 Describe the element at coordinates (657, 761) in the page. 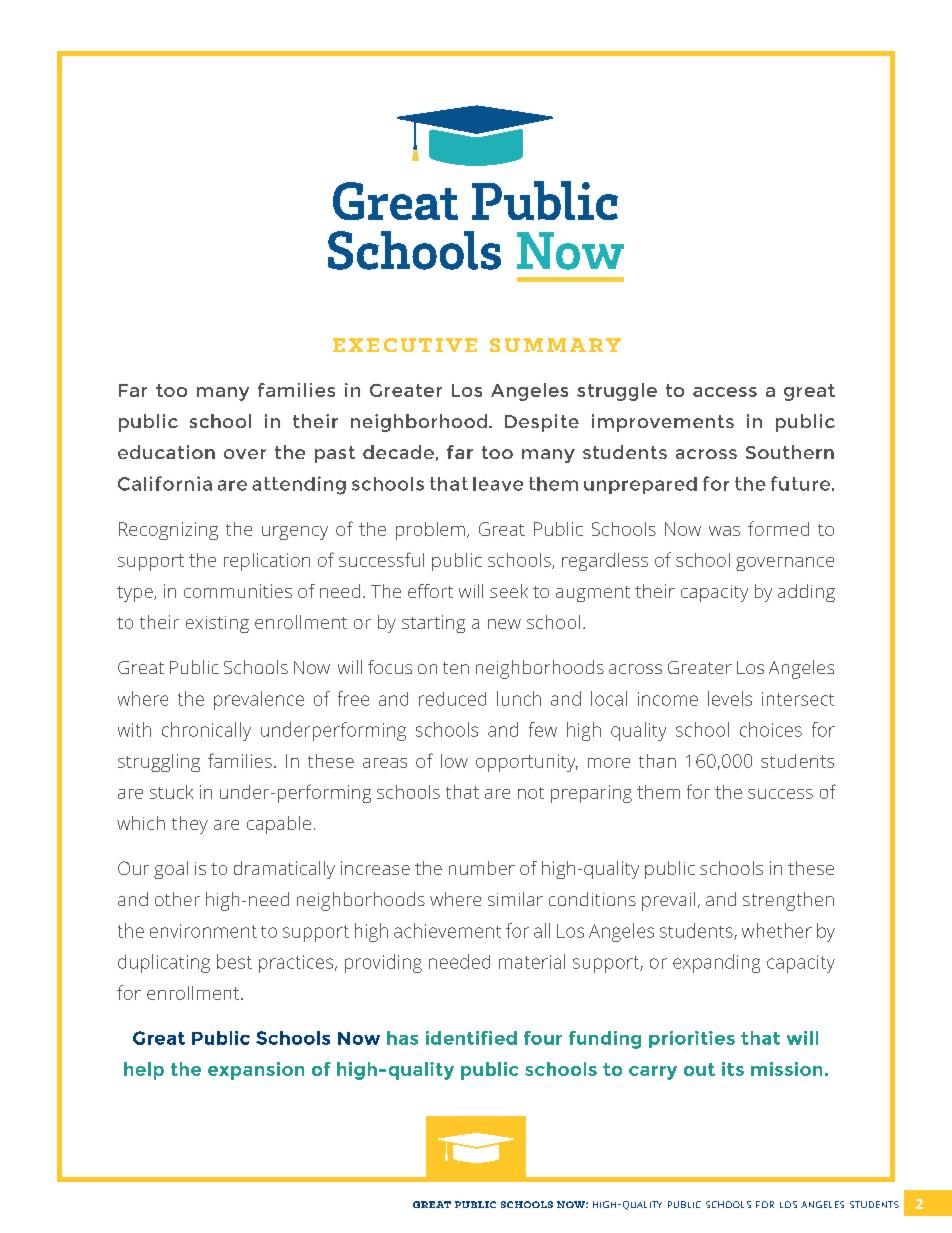

I see `than` at that location.
